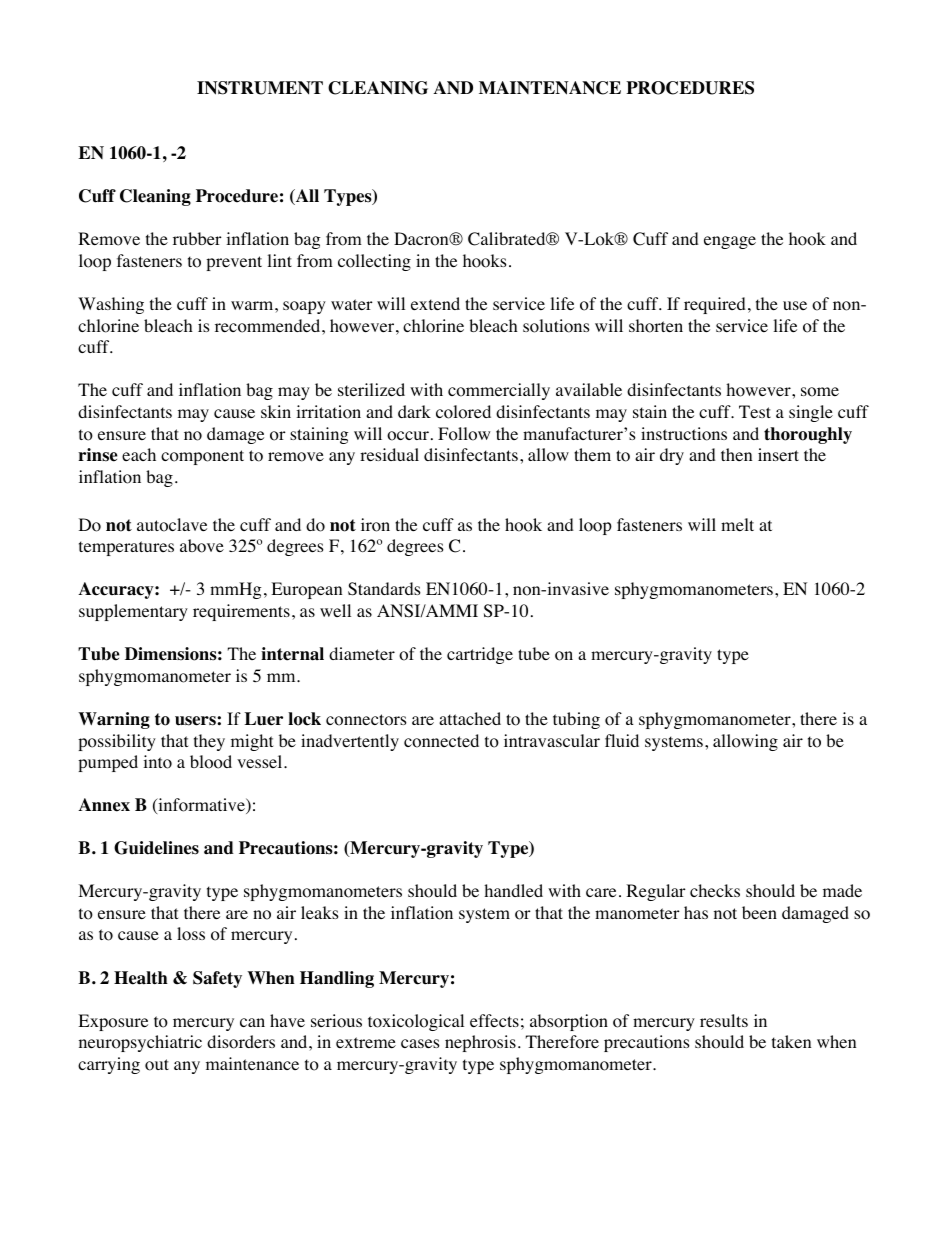 This document has width=952, height=1233. What do you see at coordinates (715, 890) in the document?
I see `checks` at bounding box center [715, 890].
